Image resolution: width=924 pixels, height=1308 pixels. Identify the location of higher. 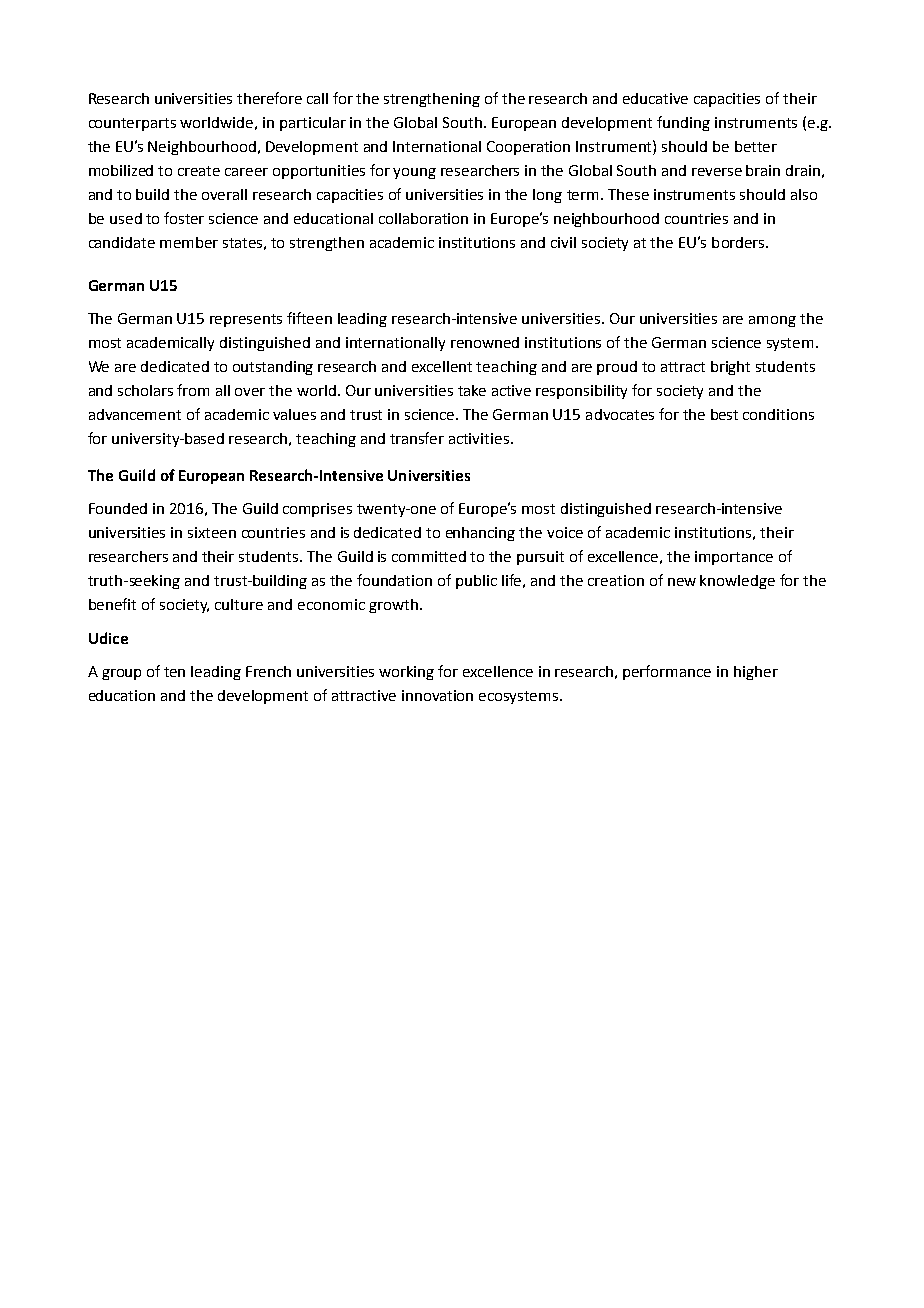
(756, 673).
